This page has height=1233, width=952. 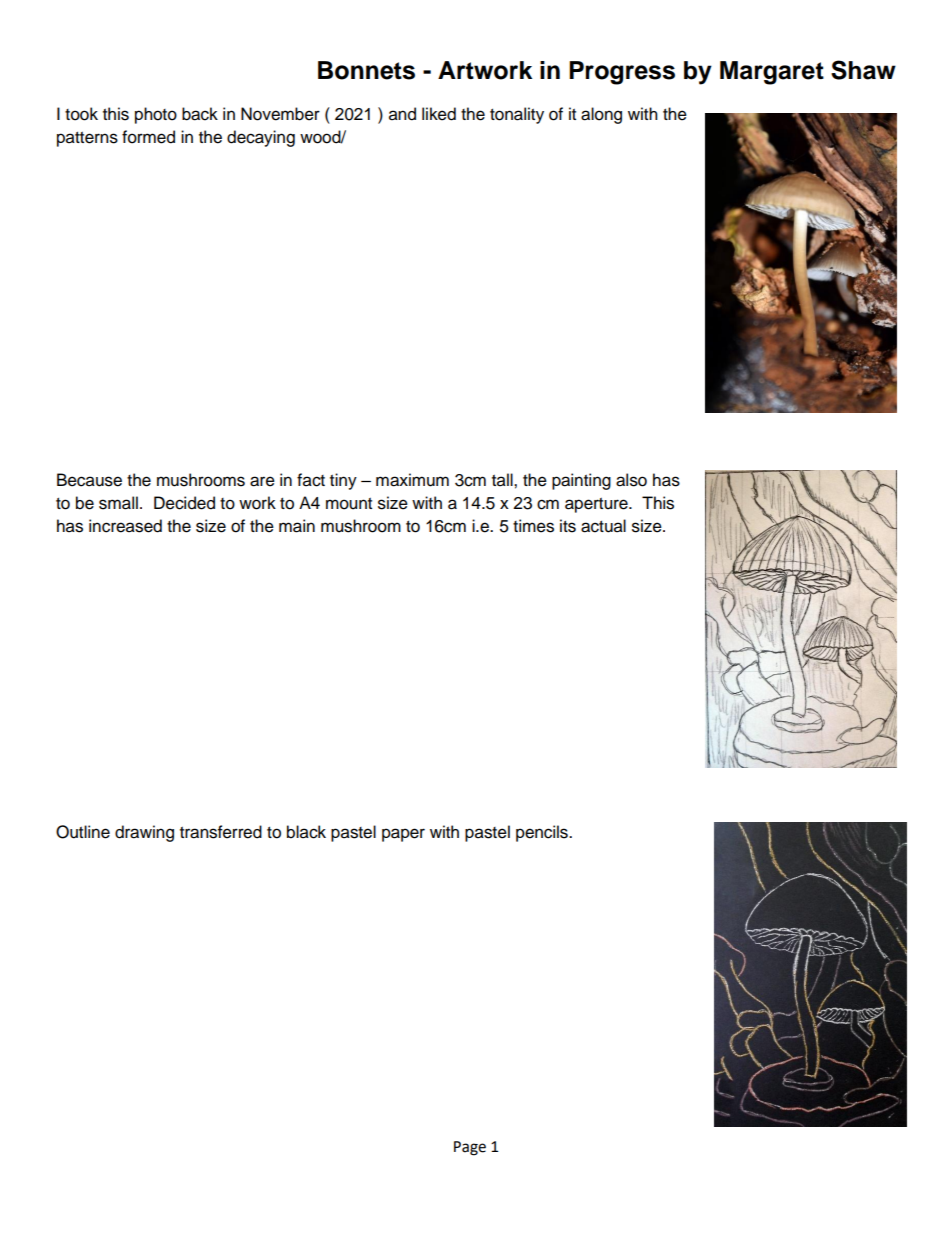 What do you see at coordinates (470, 1148) in the page?
I see `Page` at bounding box center [470, 1148].
